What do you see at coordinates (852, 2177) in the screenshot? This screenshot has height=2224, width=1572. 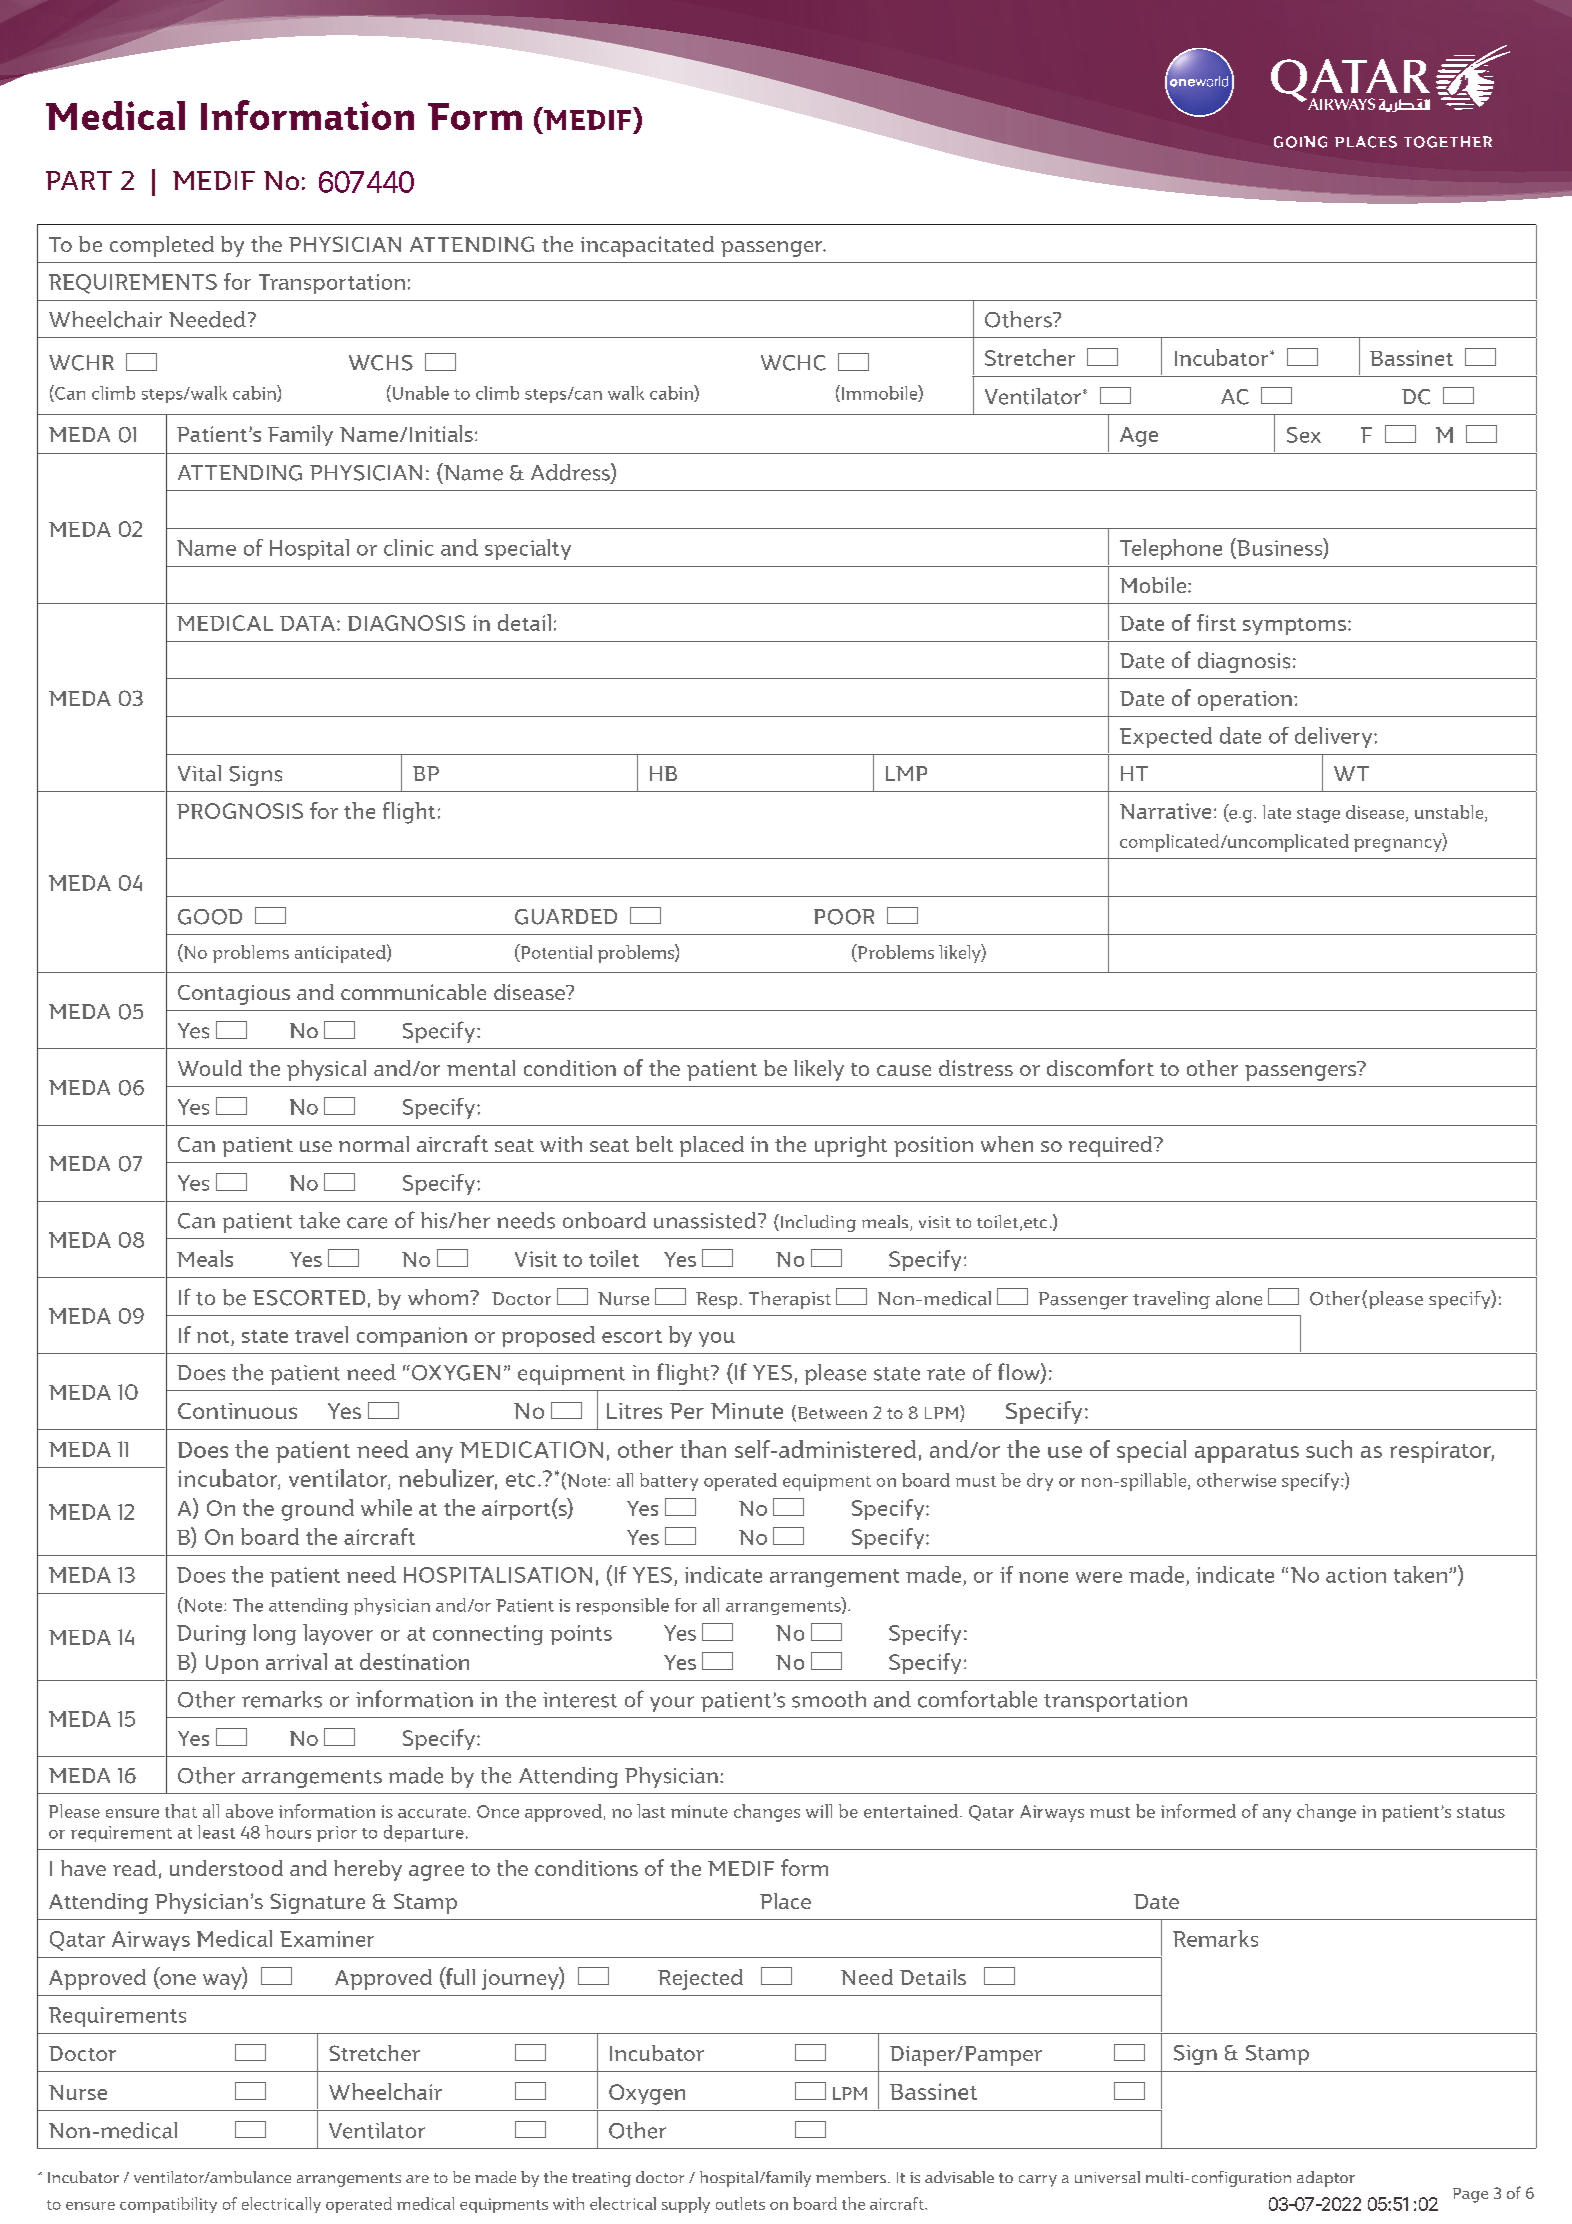 I see `members` at bounding box center [852, 2177].
